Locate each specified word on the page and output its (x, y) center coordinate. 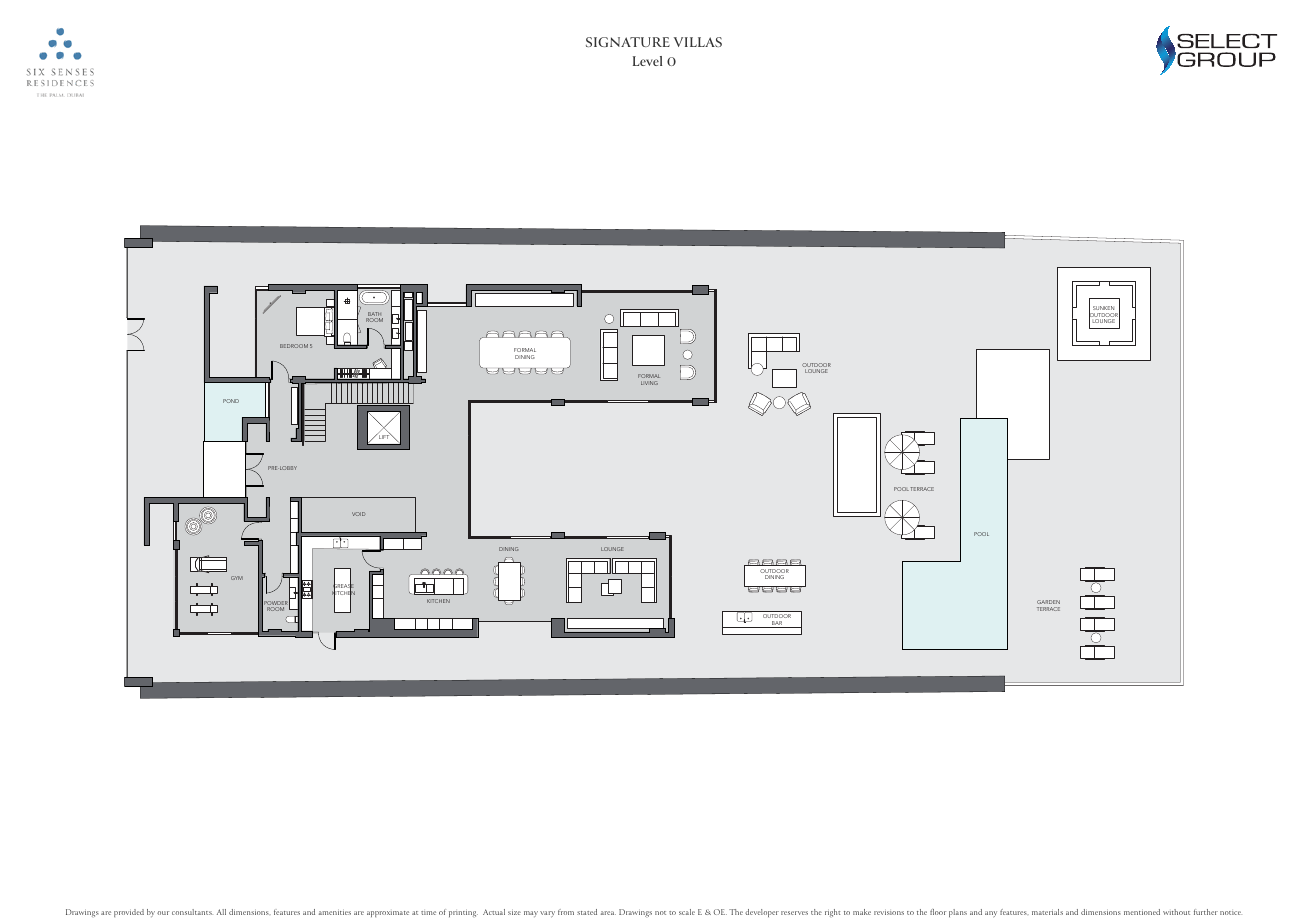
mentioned (1142, 912)
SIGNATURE (628, 42)
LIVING (649, 383)
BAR (777, 624)
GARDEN (1048, 602)
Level (647, 61)
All (221, 912)
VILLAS (698, 42)
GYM (237, 578)
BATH (374, 315)
